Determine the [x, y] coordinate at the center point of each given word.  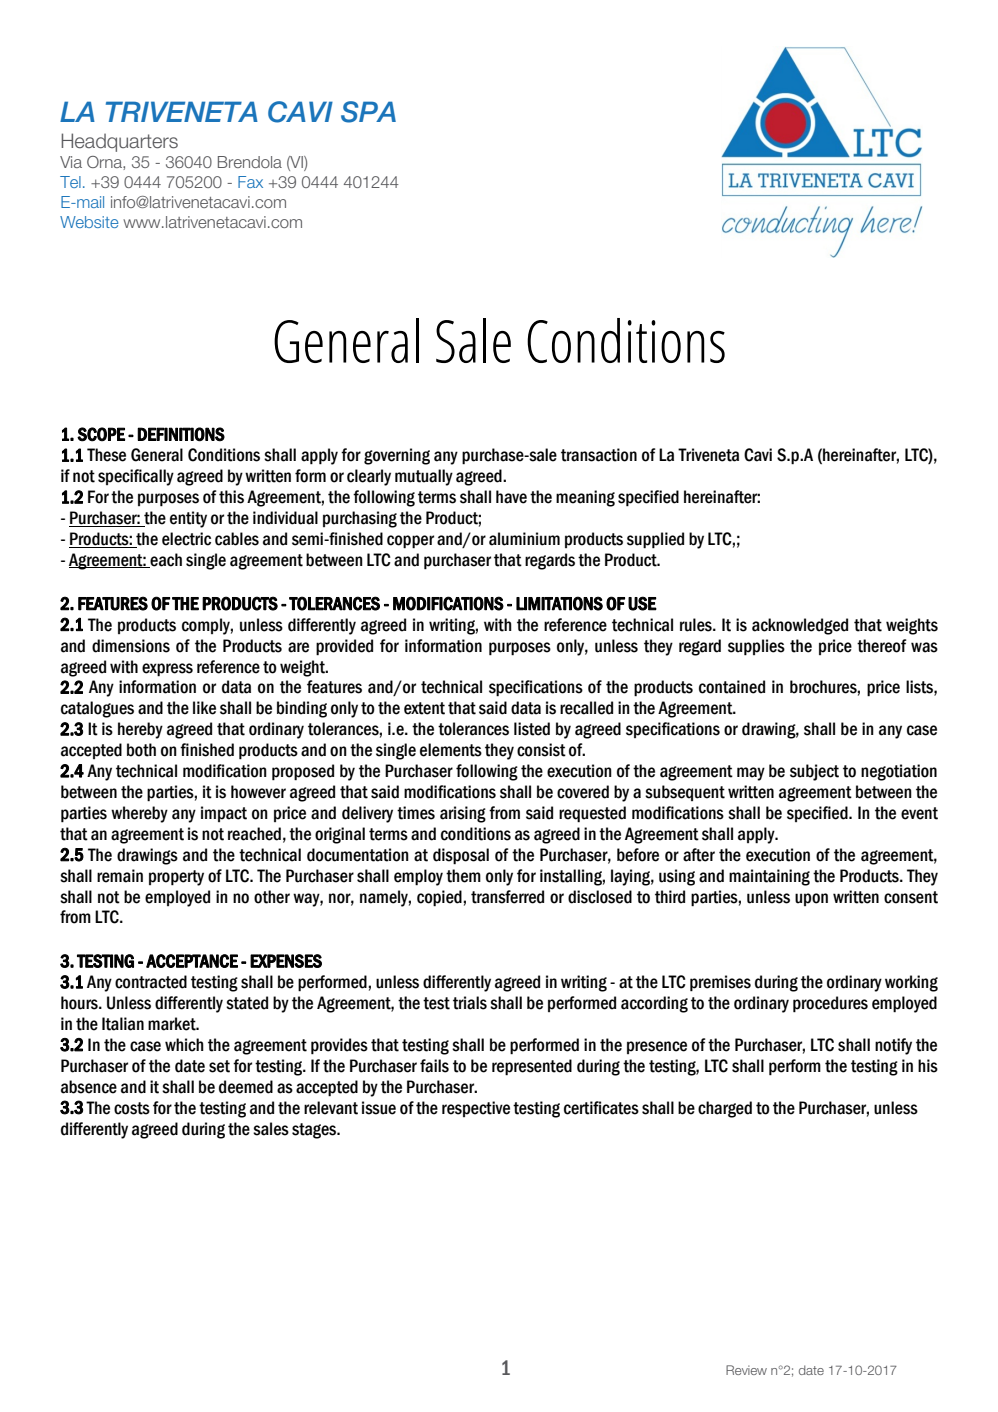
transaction [599, 455]
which [184, 1045]
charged [725, 1109]
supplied [655, 540]
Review [746, 1370]
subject [814, 772]
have [511, 497]
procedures [830, 1004]
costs [132, 1108]
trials [470, 1003]
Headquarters [119, 142]
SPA [368, 112]
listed [532, 729]
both [141, 750]
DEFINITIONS [181, 434]
